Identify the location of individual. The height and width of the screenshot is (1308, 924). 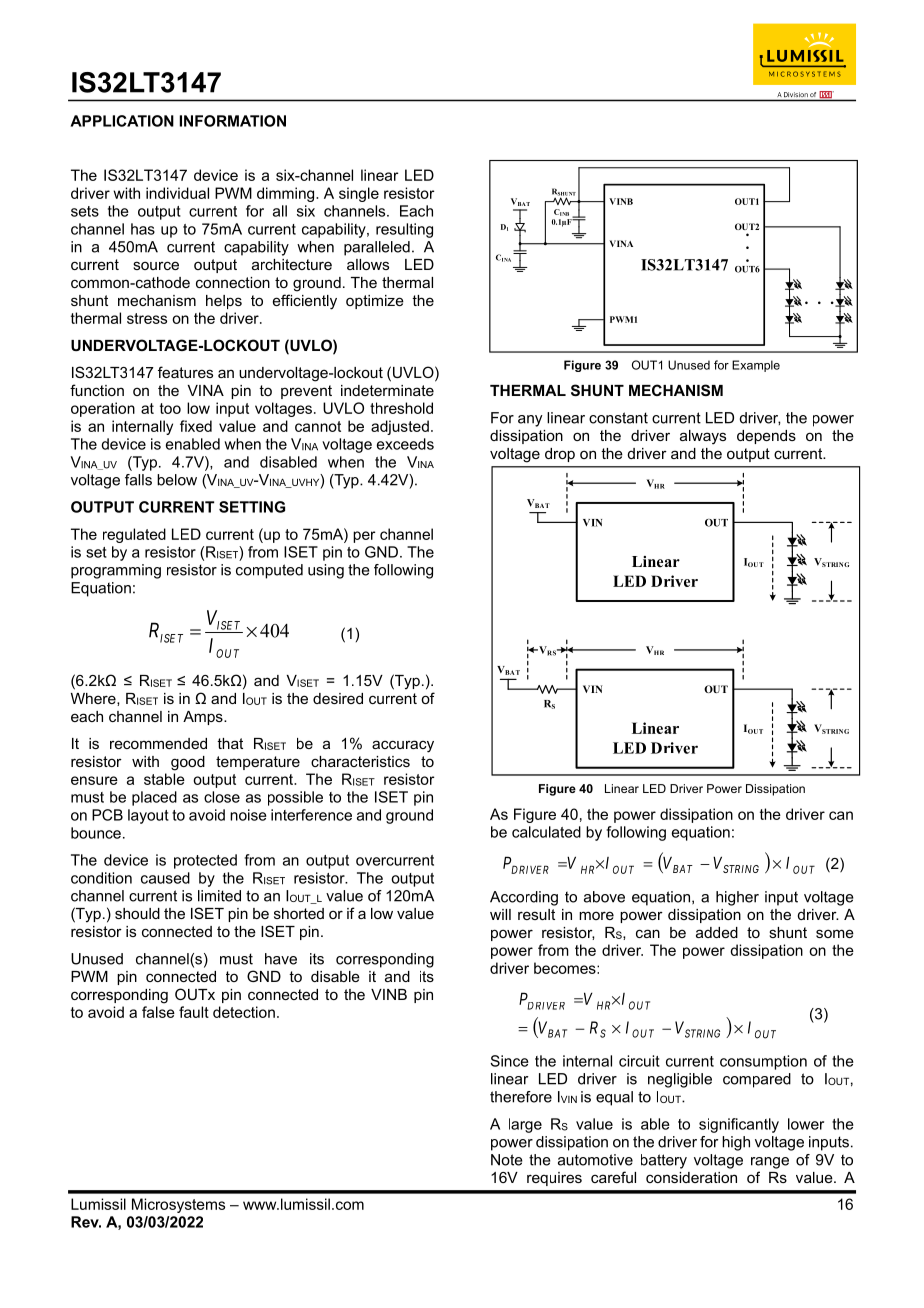
(177, 193).
